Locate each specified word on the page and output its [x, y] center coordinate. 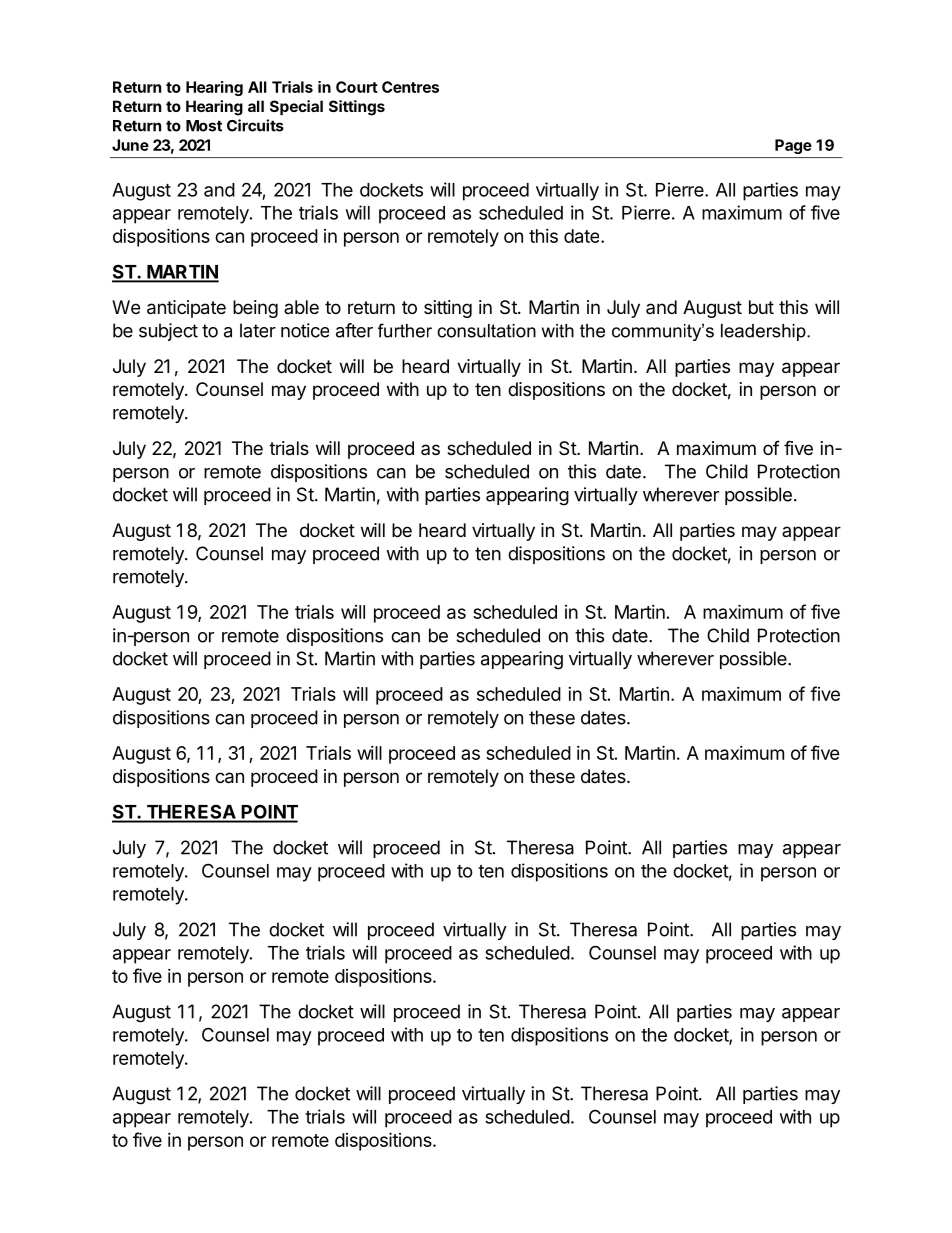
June [130, 145]
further [405, 330]
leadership [764, 332]
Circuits [255, 125]
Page [793, 146]
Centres [410, 87]
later [258, 330]
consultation [486, 331]
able [301, 307]
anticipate [186, 309]
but [761, 307]
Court [357, 87]
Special [296, 107]
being [255, 309]
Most [204, 126]
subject [168, 332]
